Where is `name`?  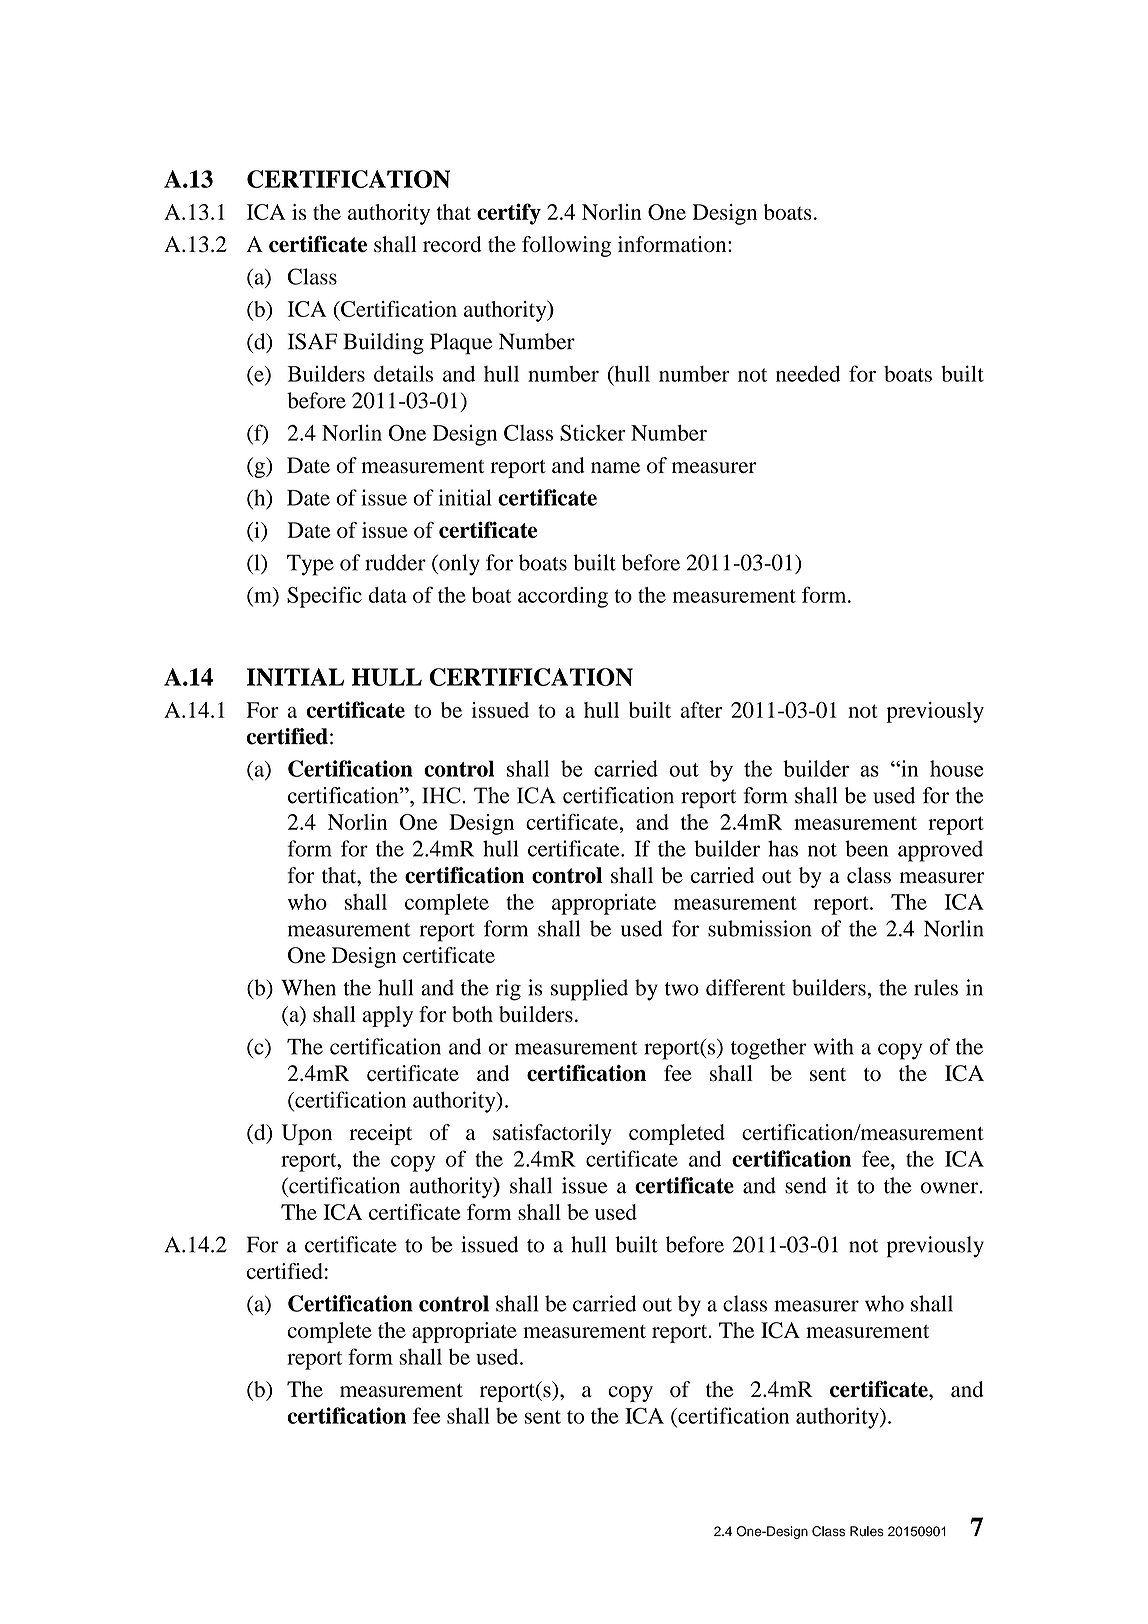
name is located at coordinates (615, 467).
